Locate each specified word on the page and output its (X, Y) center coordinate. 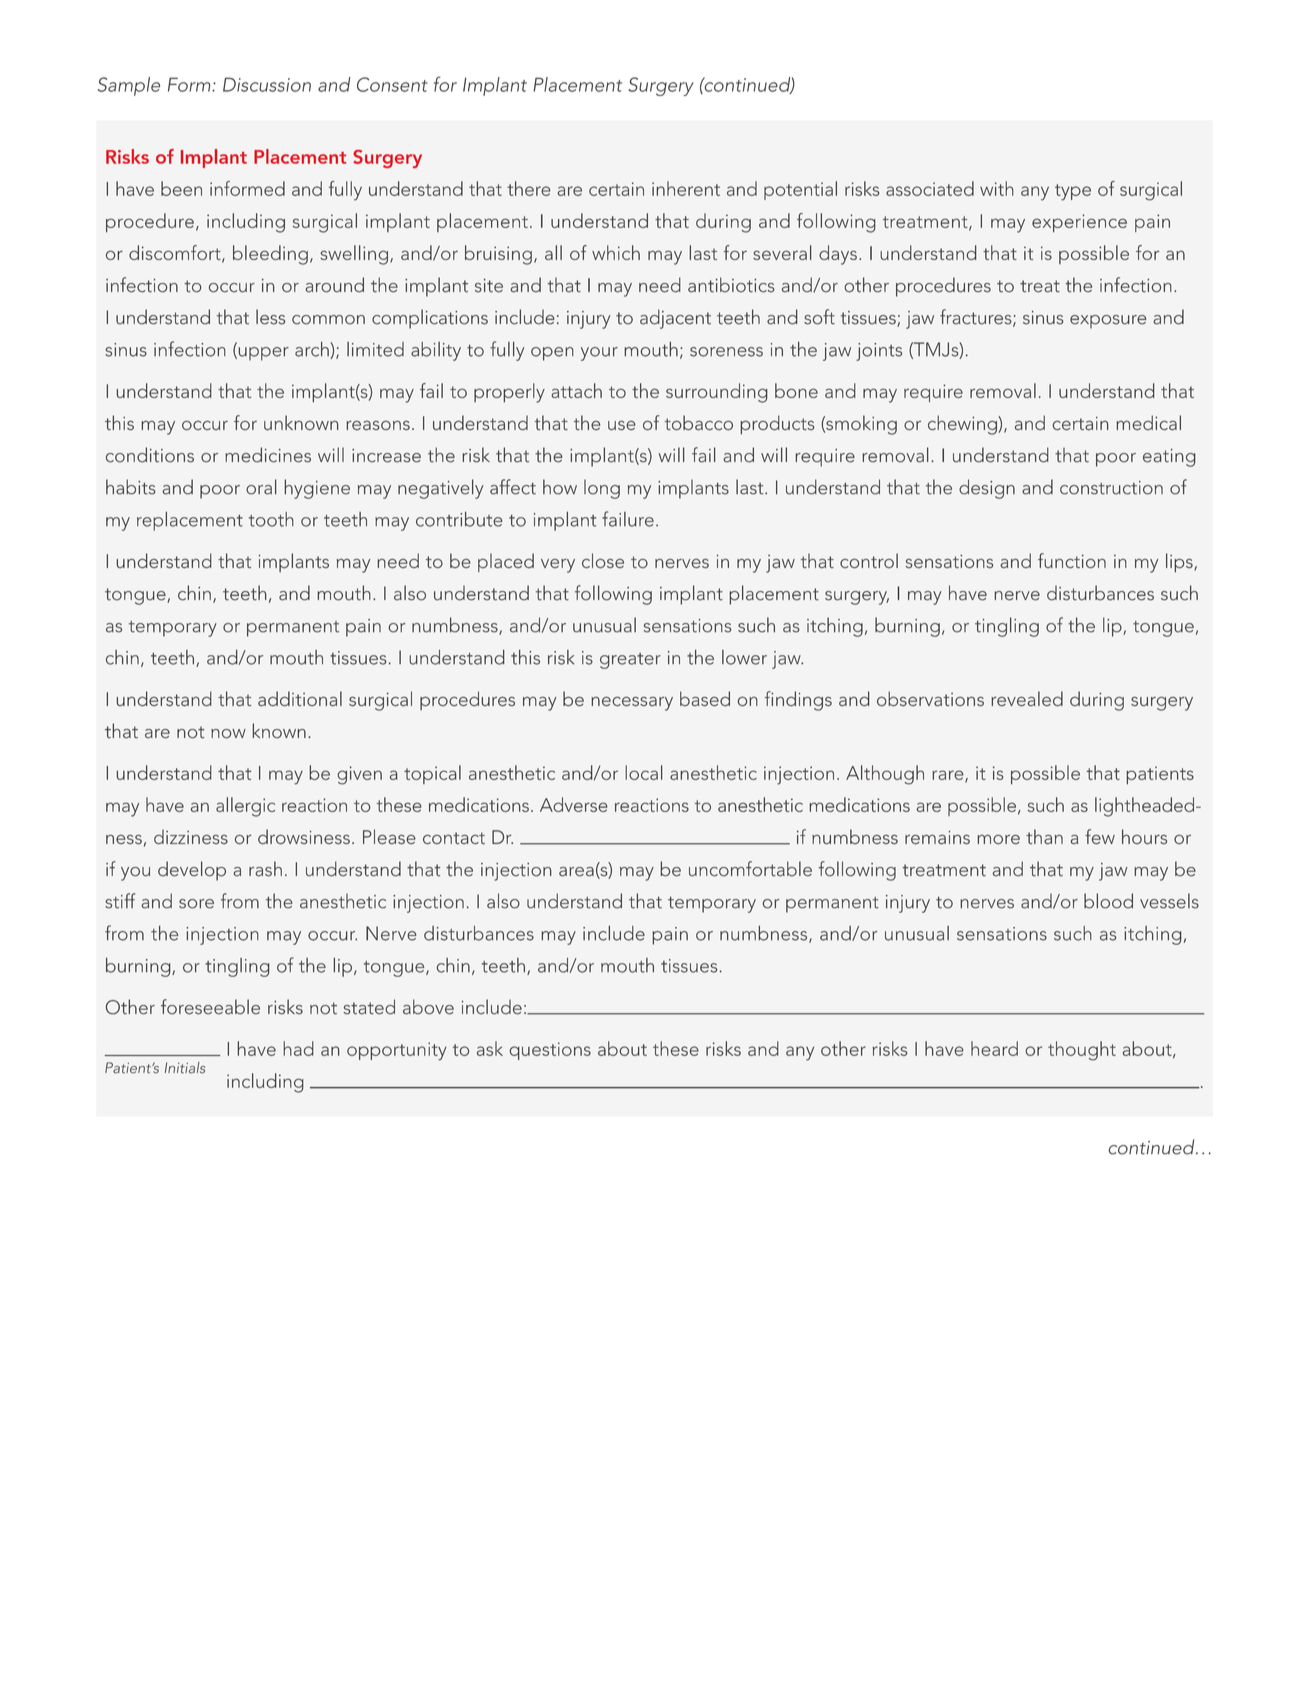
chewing (963, 425)
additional (300, 699)
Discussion (267, 84)
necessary (632, 703)
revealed (1027, 699)
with (997, 188)
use (622, 425)
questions (550, 1051)
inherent (686, 188)
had (298, 1048)
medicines (268, 455)
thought (1082, 1051)
